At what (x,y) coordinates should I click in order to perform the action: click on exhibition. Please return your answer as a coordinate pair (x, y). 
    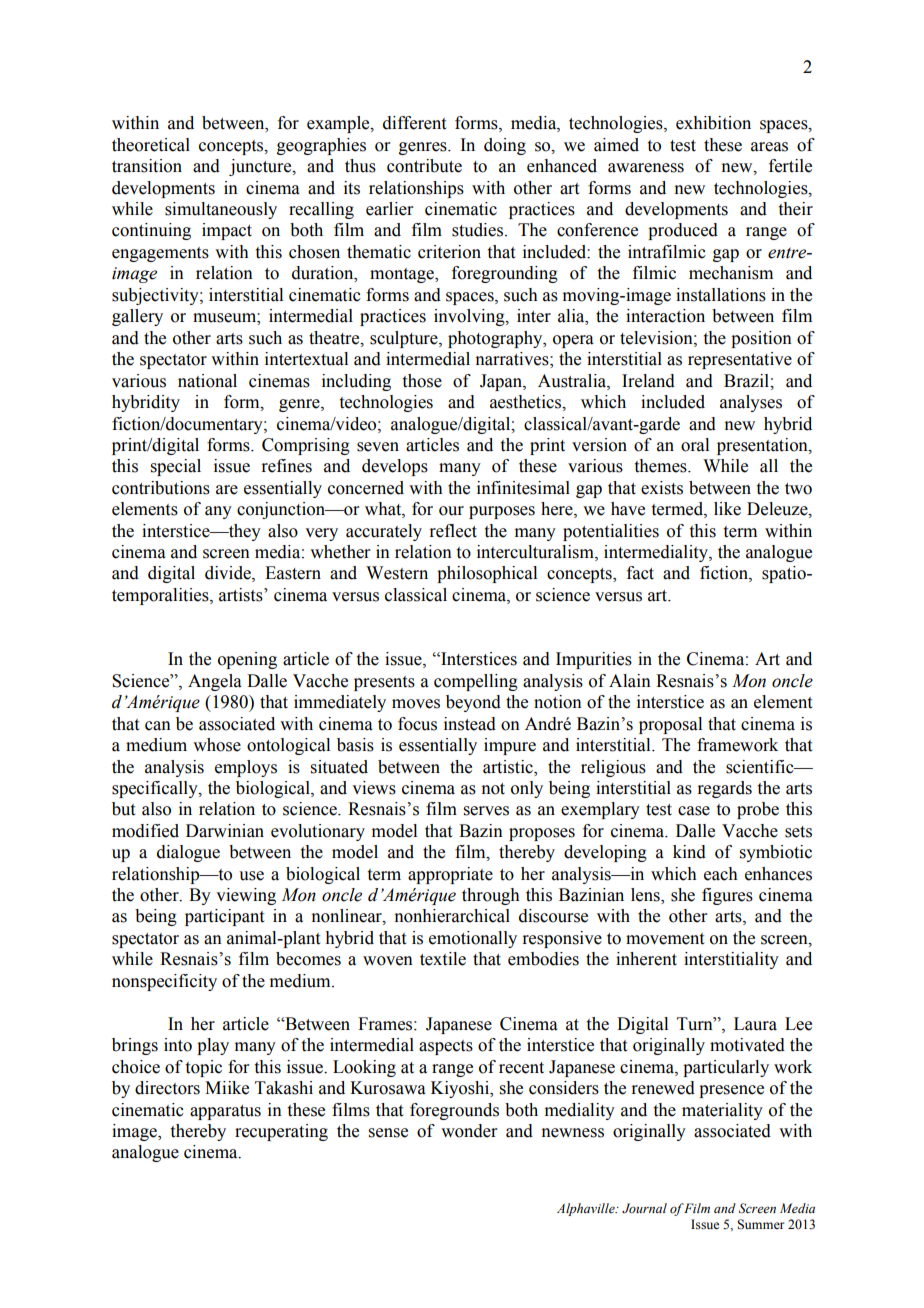
    Looking at the image, I should click on (713, 123).
